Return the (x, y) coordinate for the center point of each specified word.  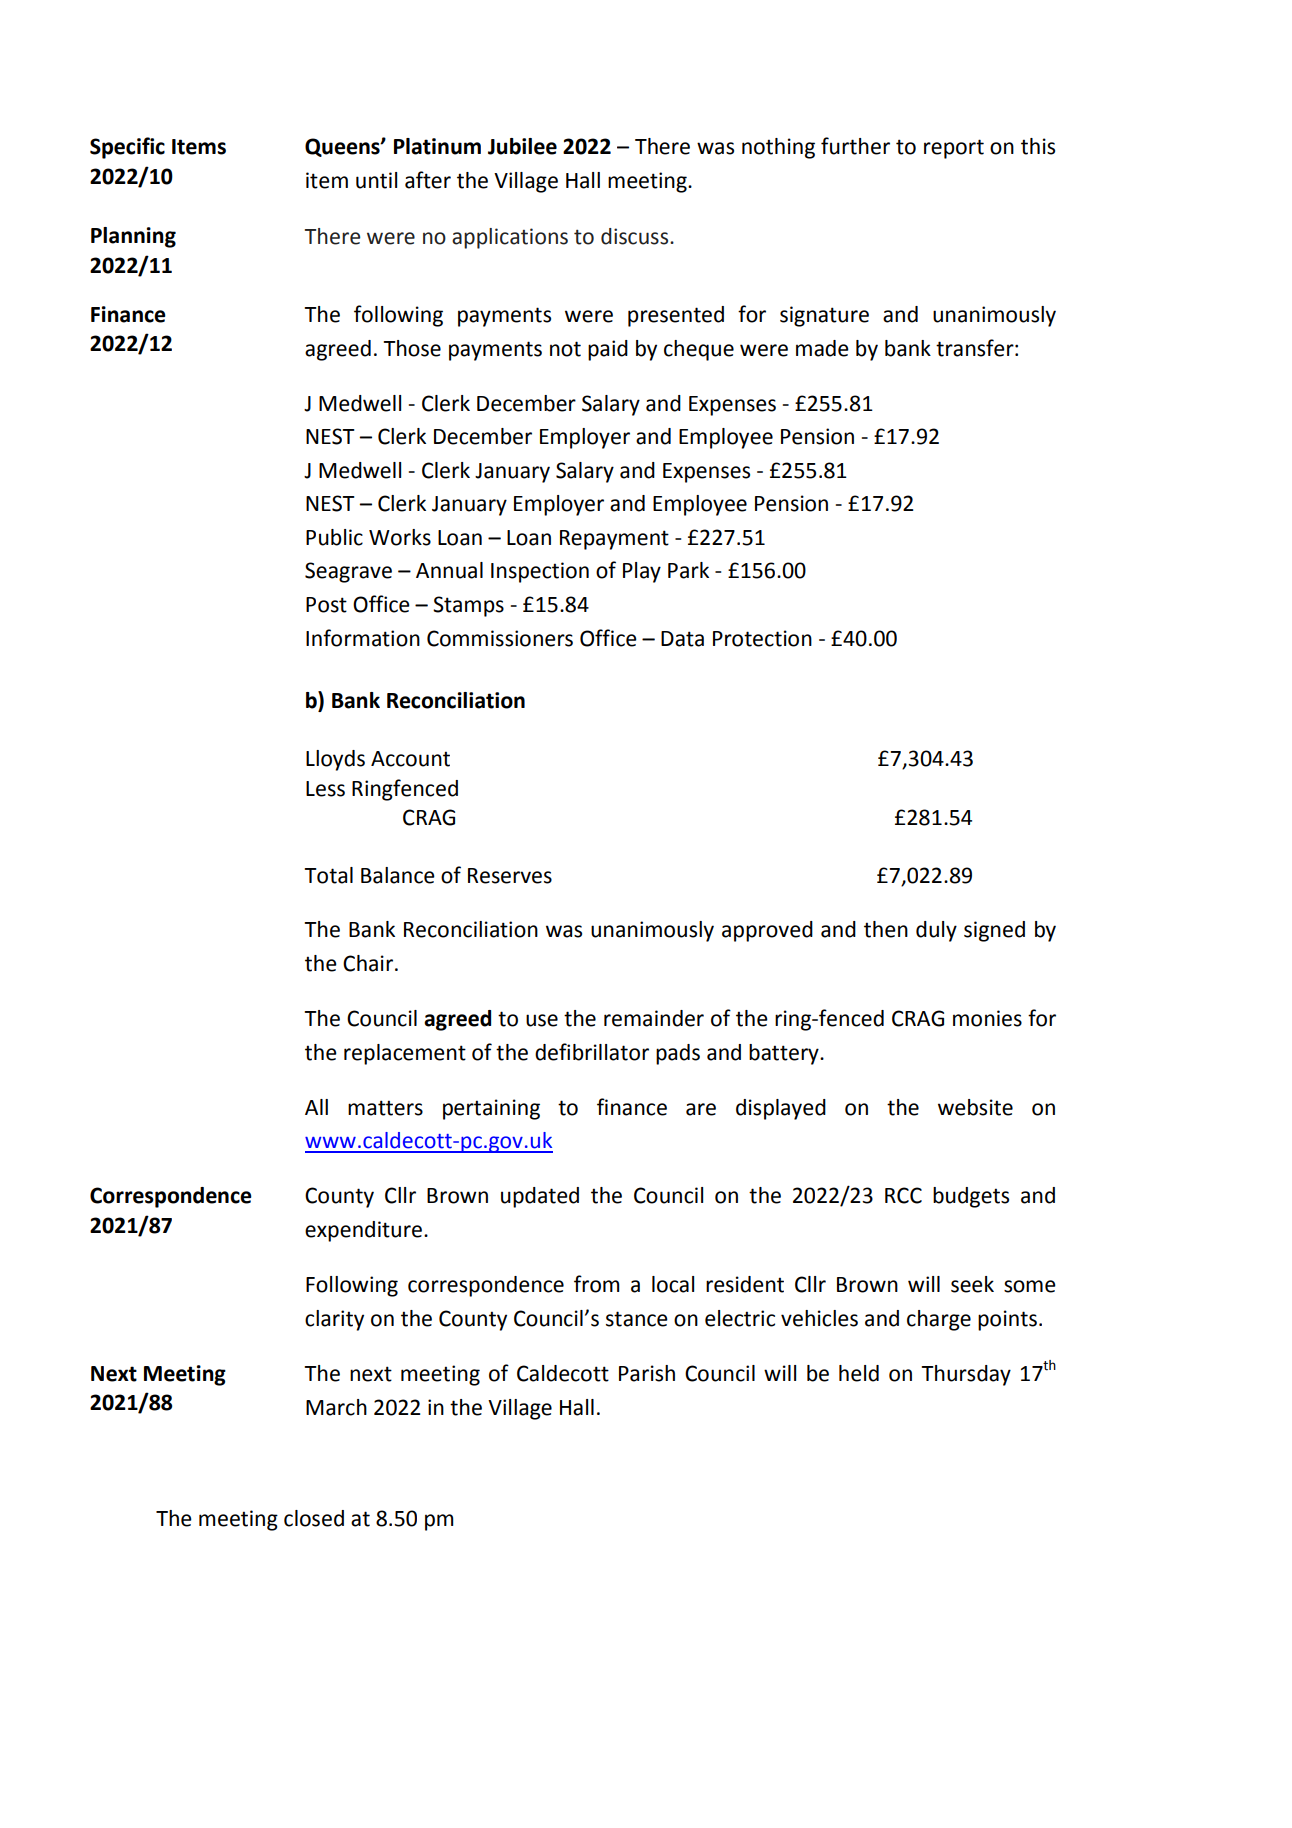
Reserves (510, 876)
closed (314, 1518)
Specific (127, 148)
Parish (647, 1373)
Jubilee (522, 146)
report (954, 149)
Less (325, 789)
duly (936, 931)
